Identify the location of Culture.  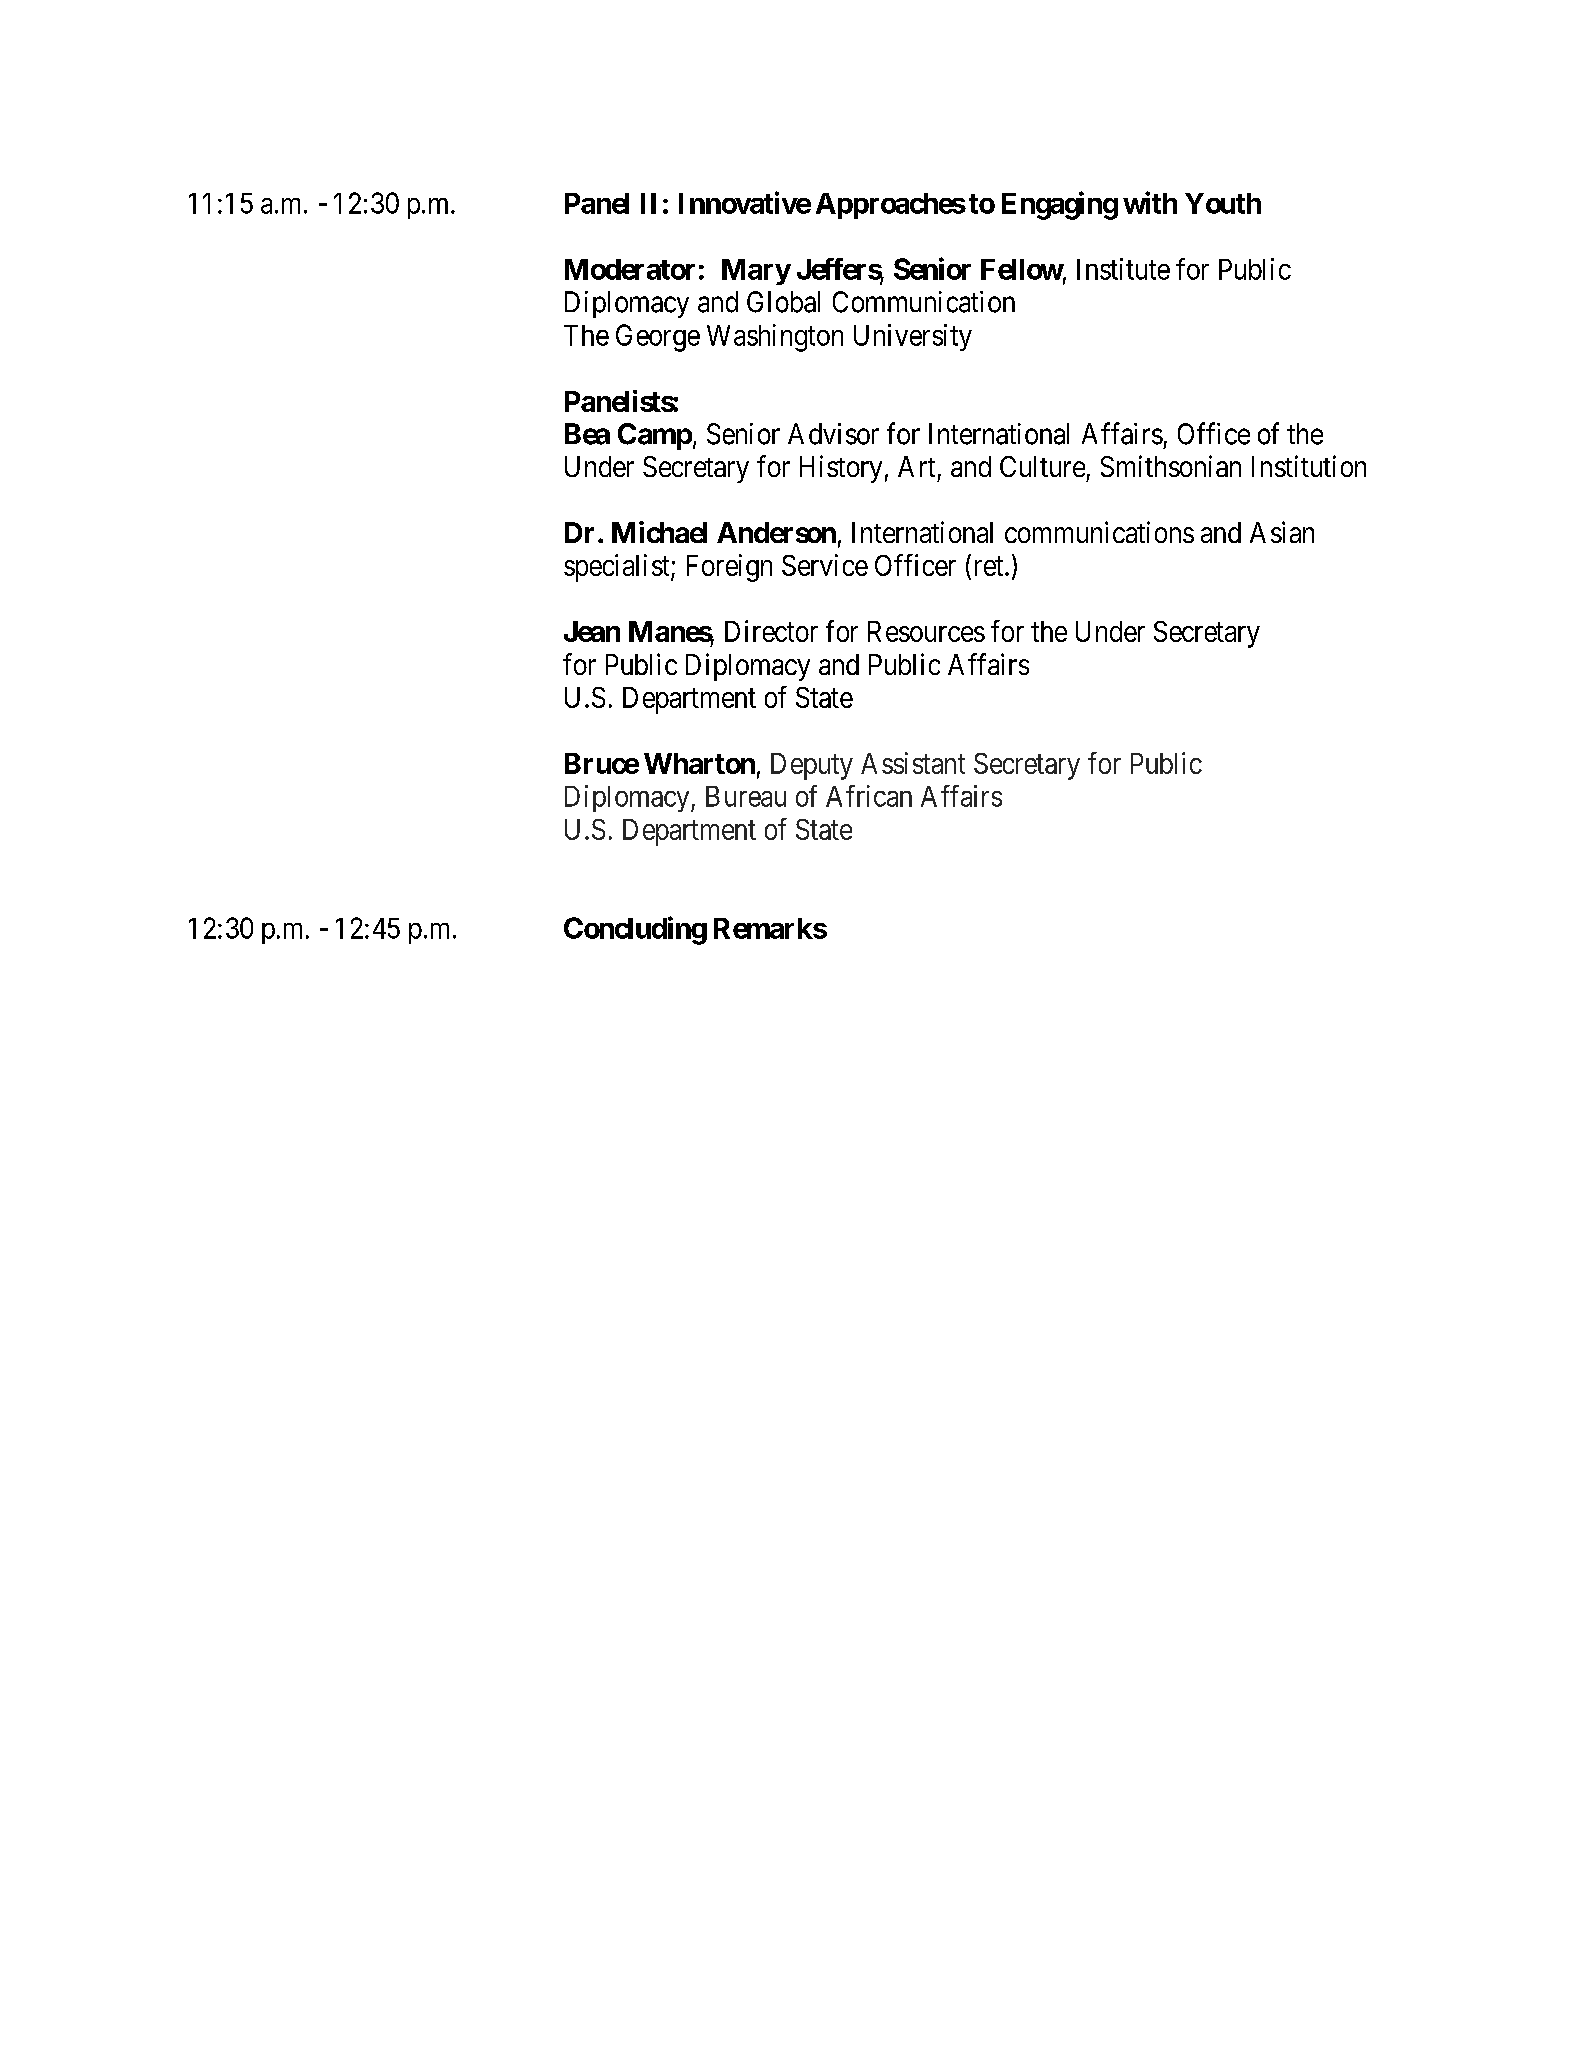
(1042, 466).
